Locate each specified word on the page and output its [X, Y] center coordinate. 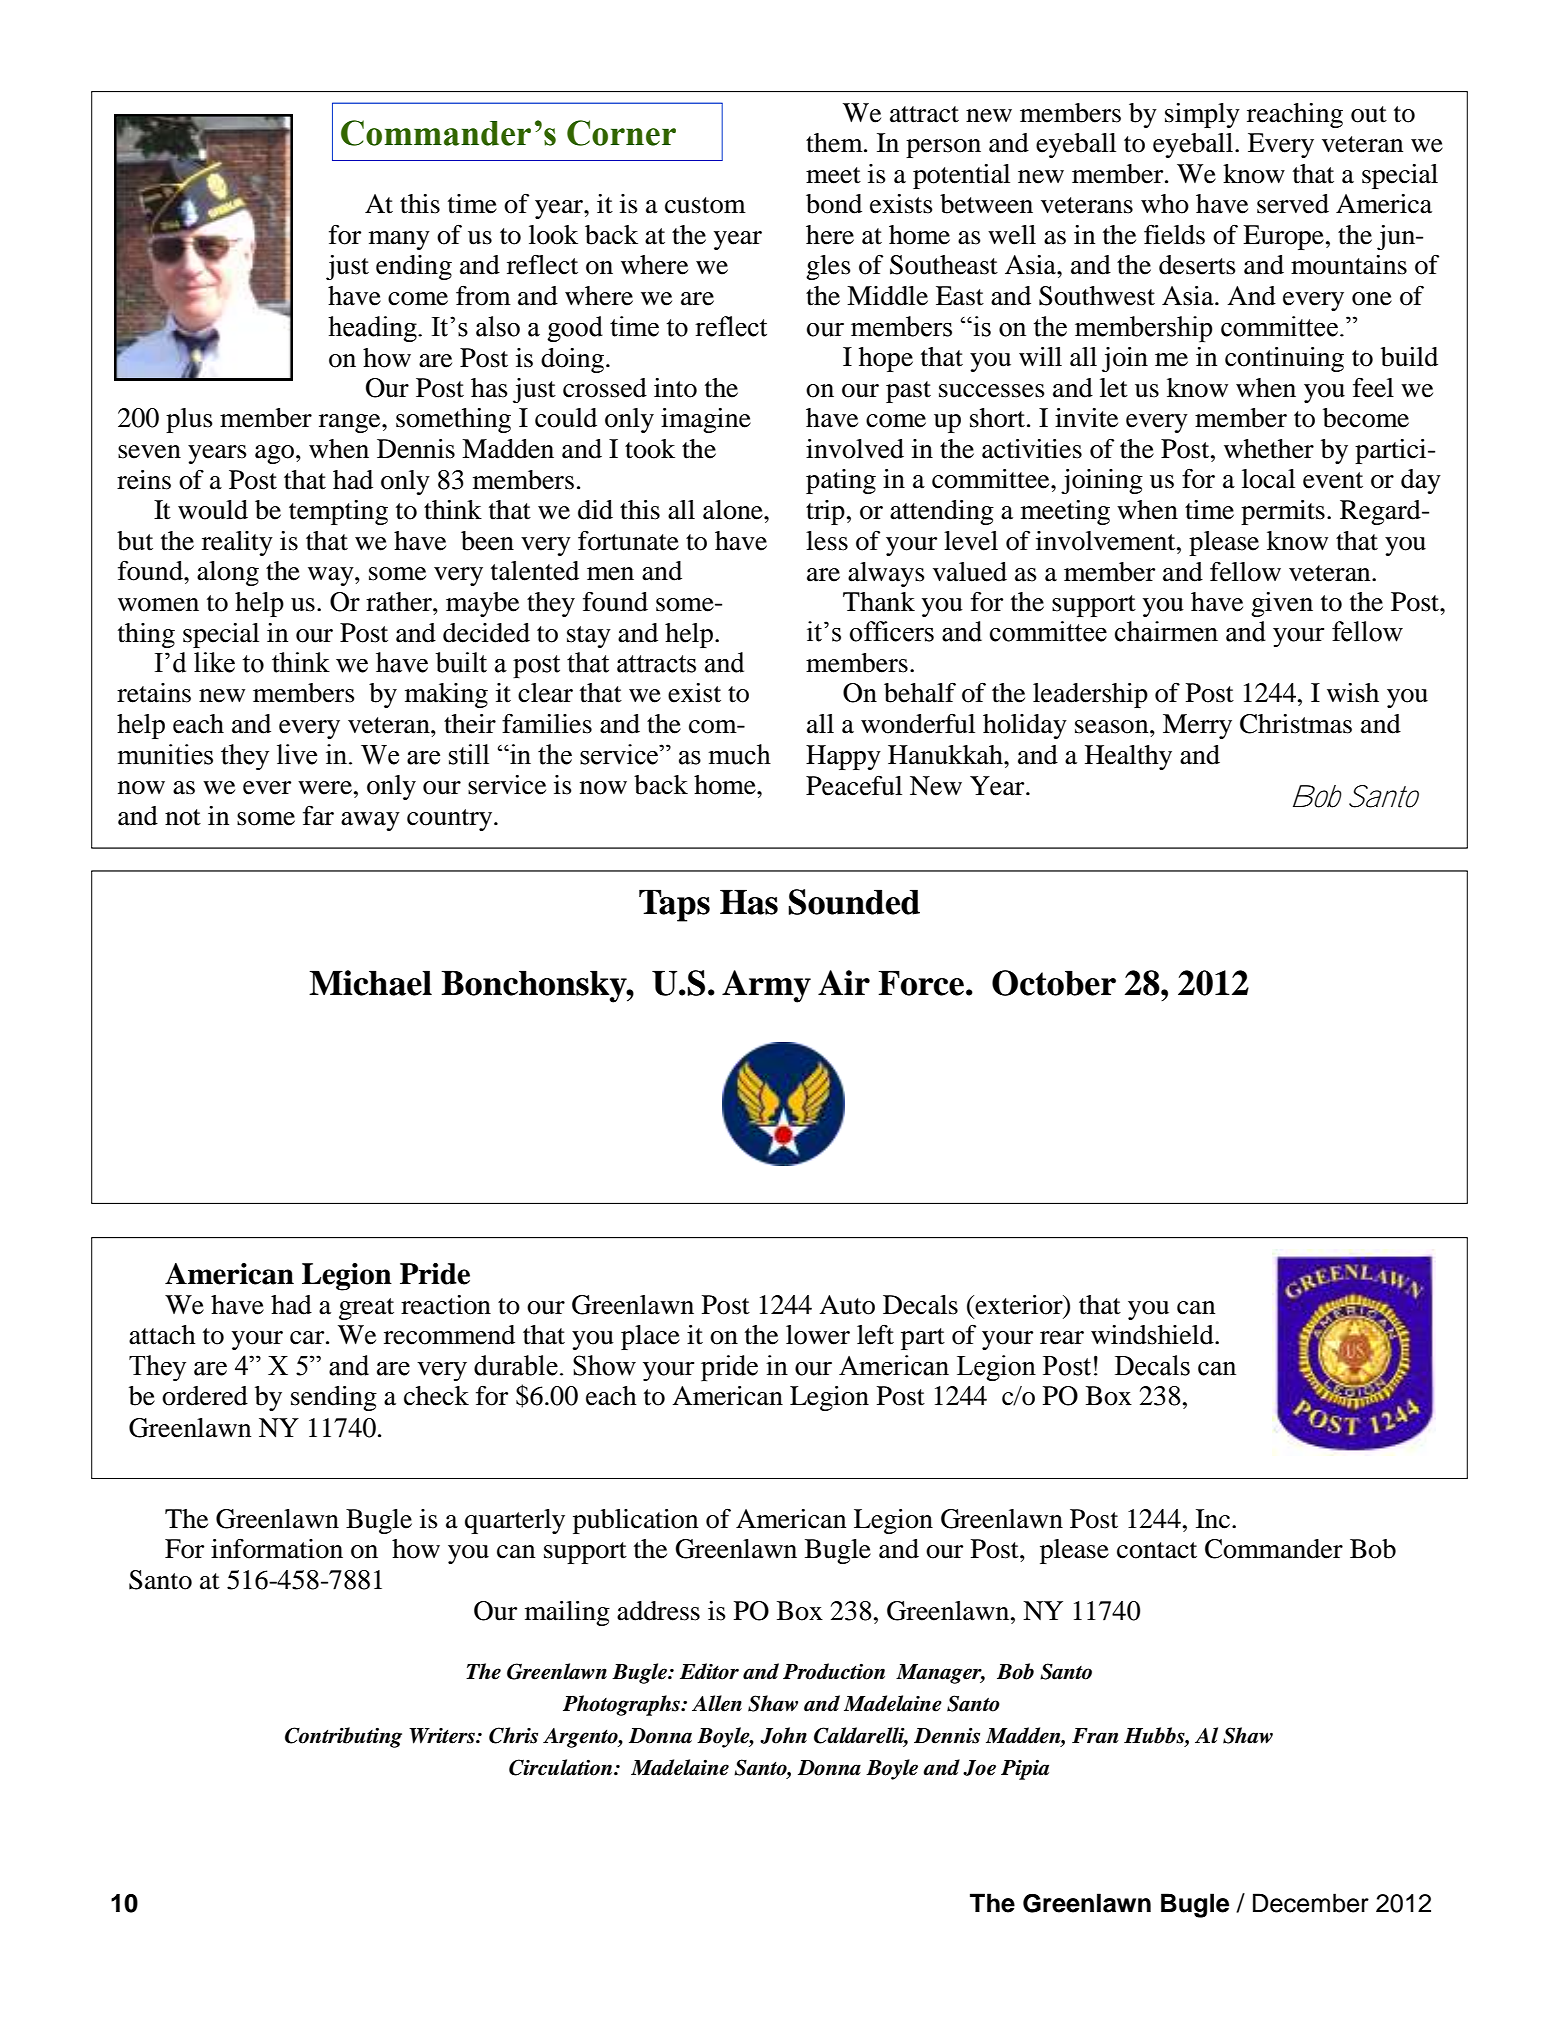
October [1054, 983]
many [399, 240]
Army [766, 986]
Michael [370, 983]
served [1293, 204]
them [835, 143]
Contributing [343, 1737]
